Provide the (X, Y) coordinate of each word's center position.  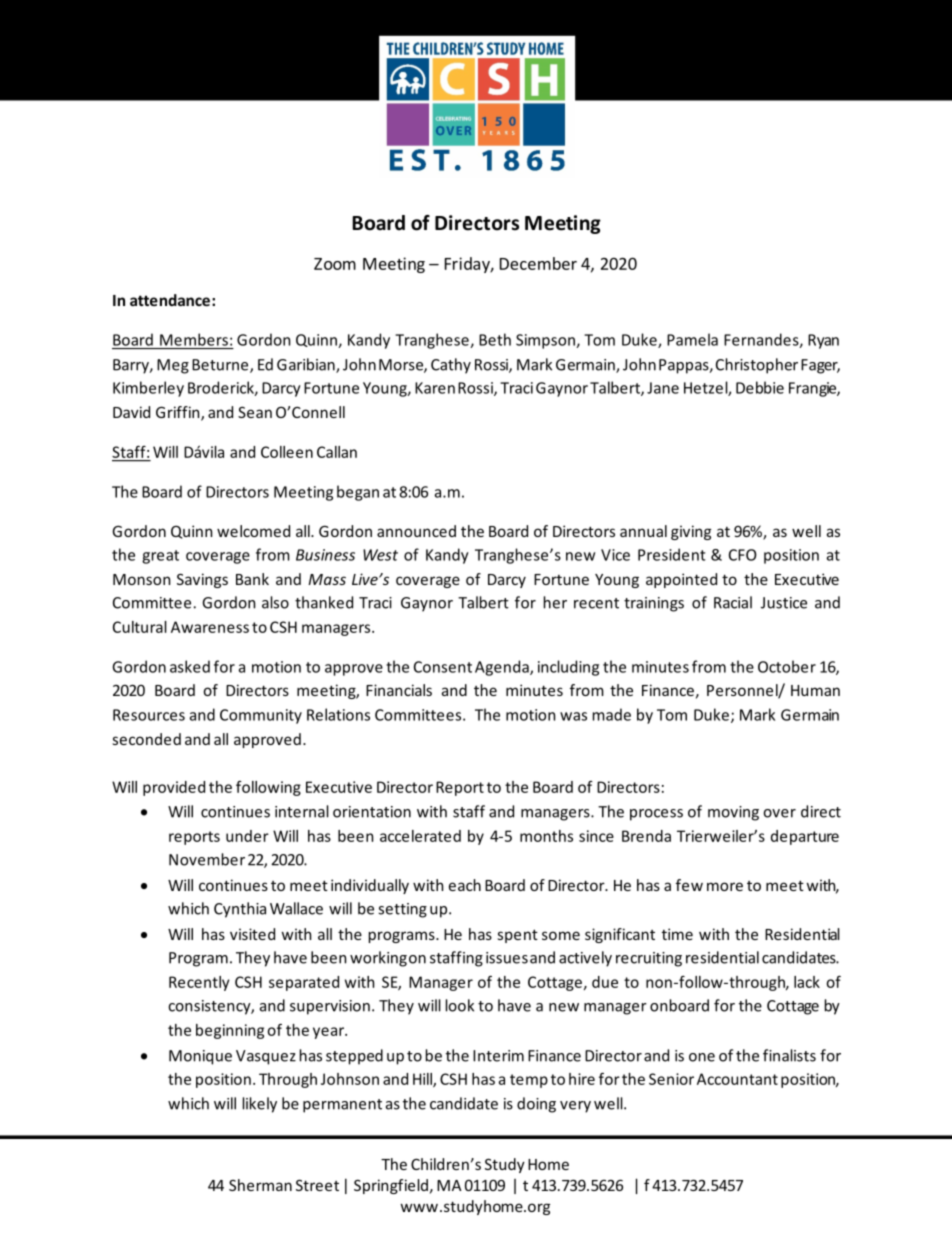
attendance (170, 300)
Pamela (692, 339)
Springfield (391, 1186)
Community (261, 716)
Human (815, 690)
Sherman (260, 1185)
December (538, 263)
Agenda (503, 668)
